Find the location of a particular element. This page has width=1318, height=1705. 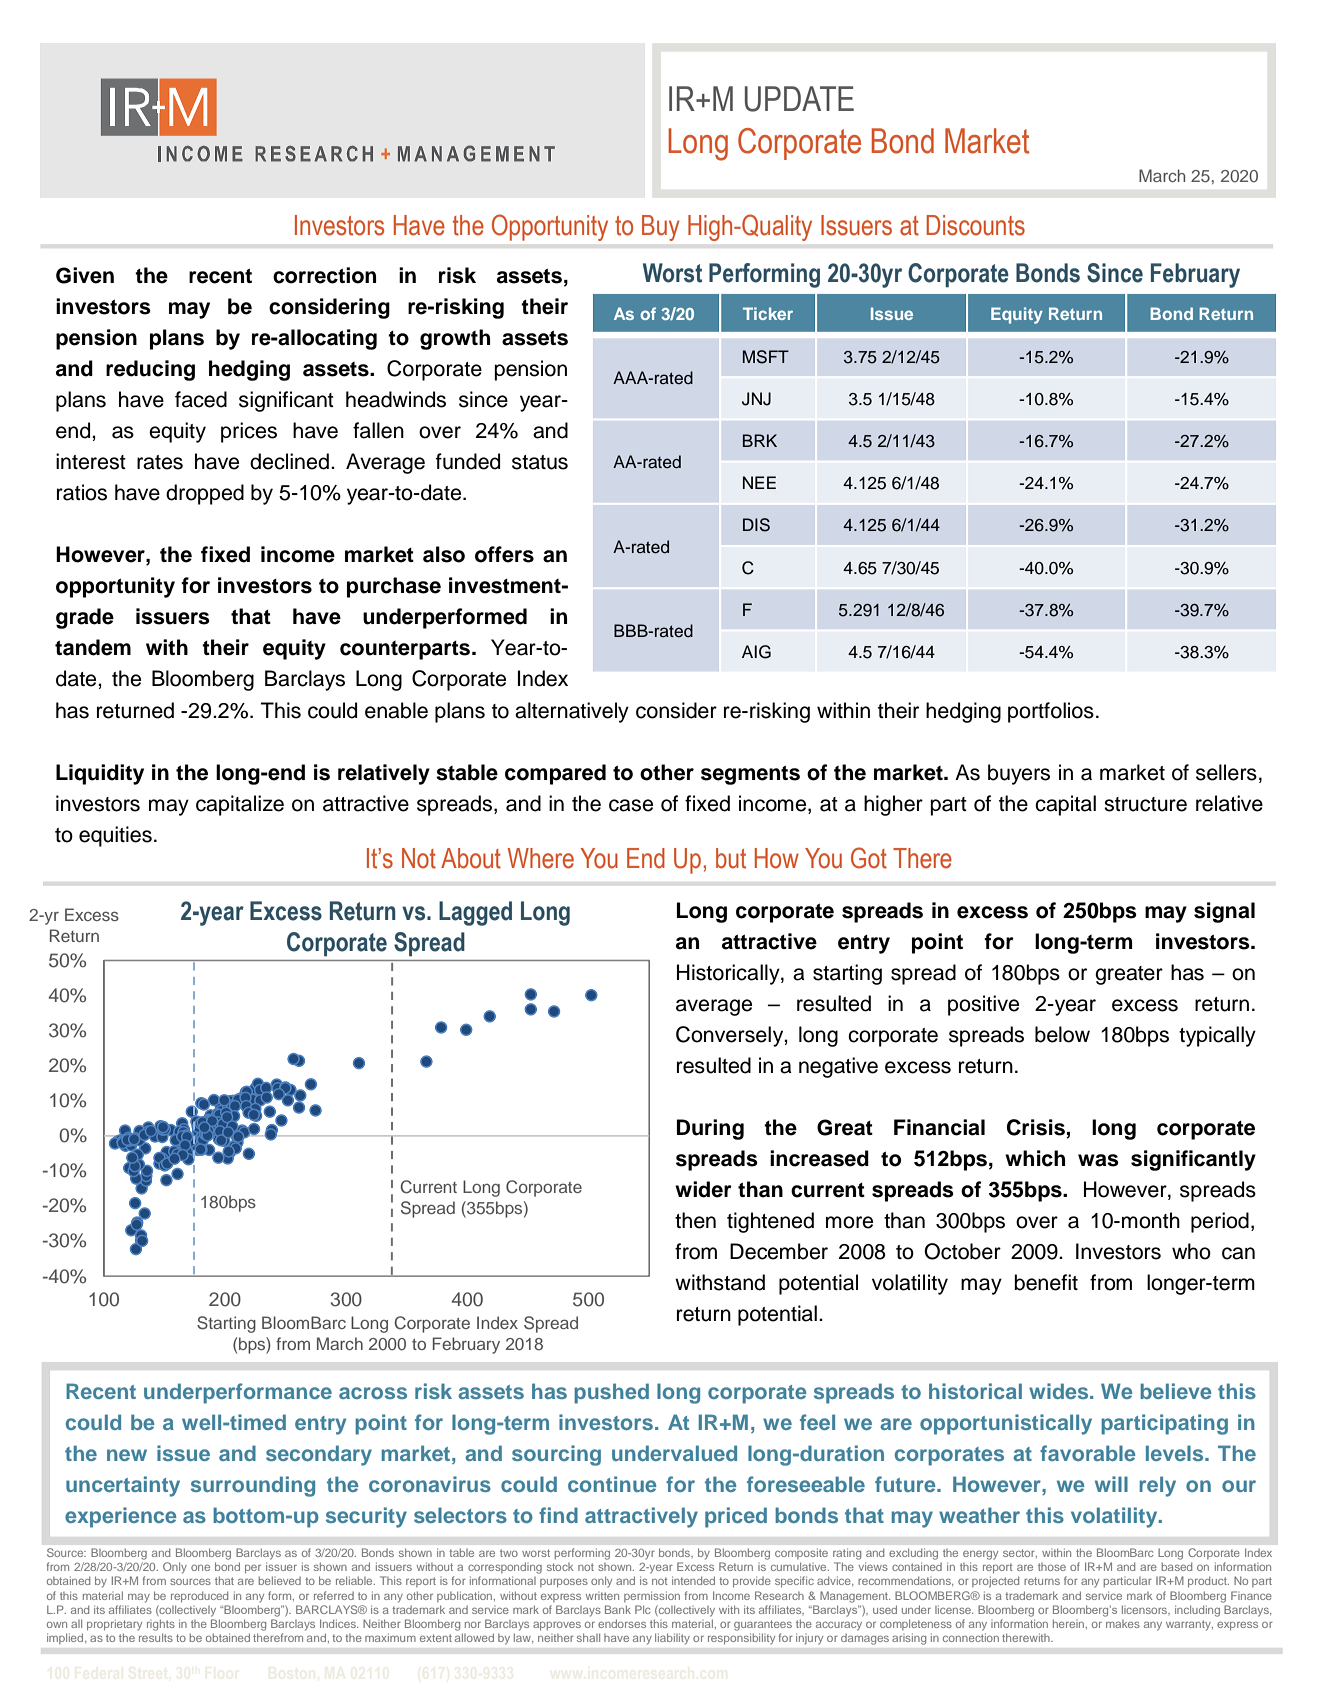

Discounts is located at coordinates (976, 225).
